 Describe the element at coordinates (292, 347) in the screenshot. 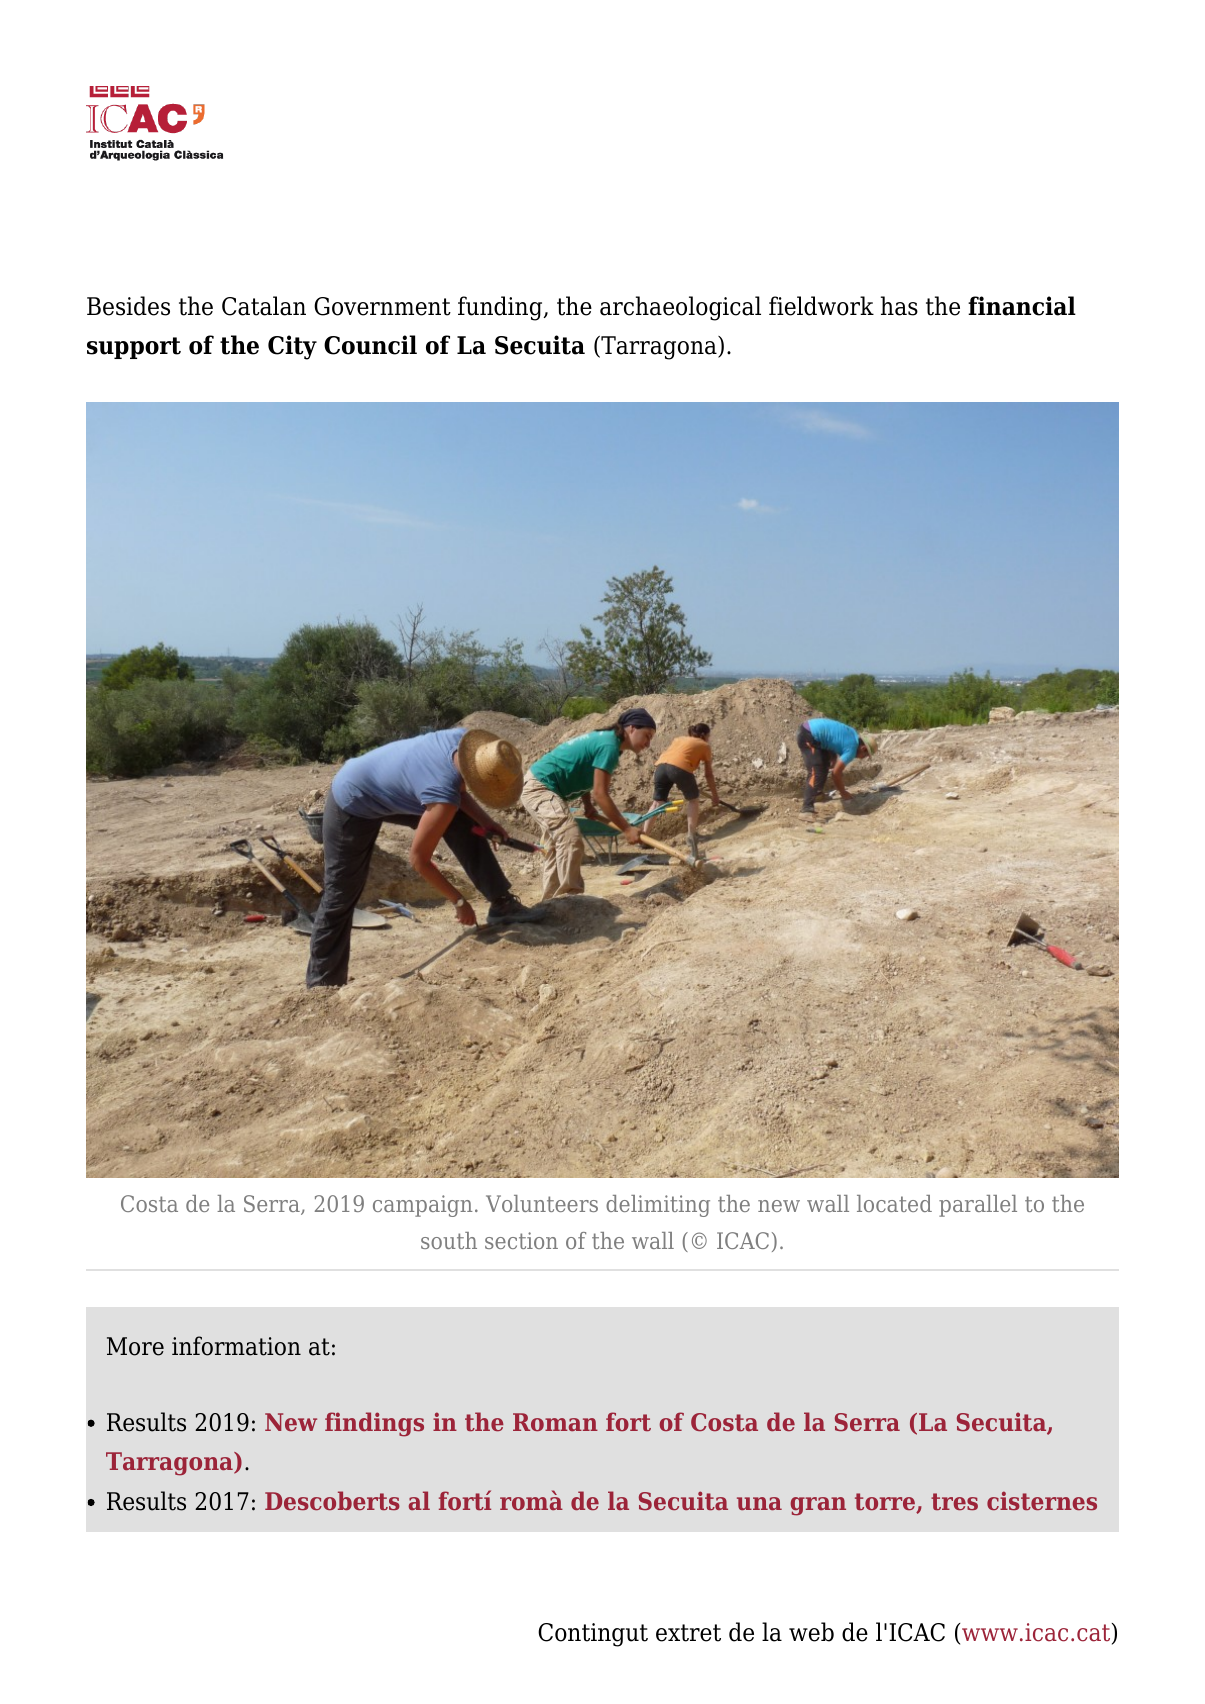

I see `City` at that location.
